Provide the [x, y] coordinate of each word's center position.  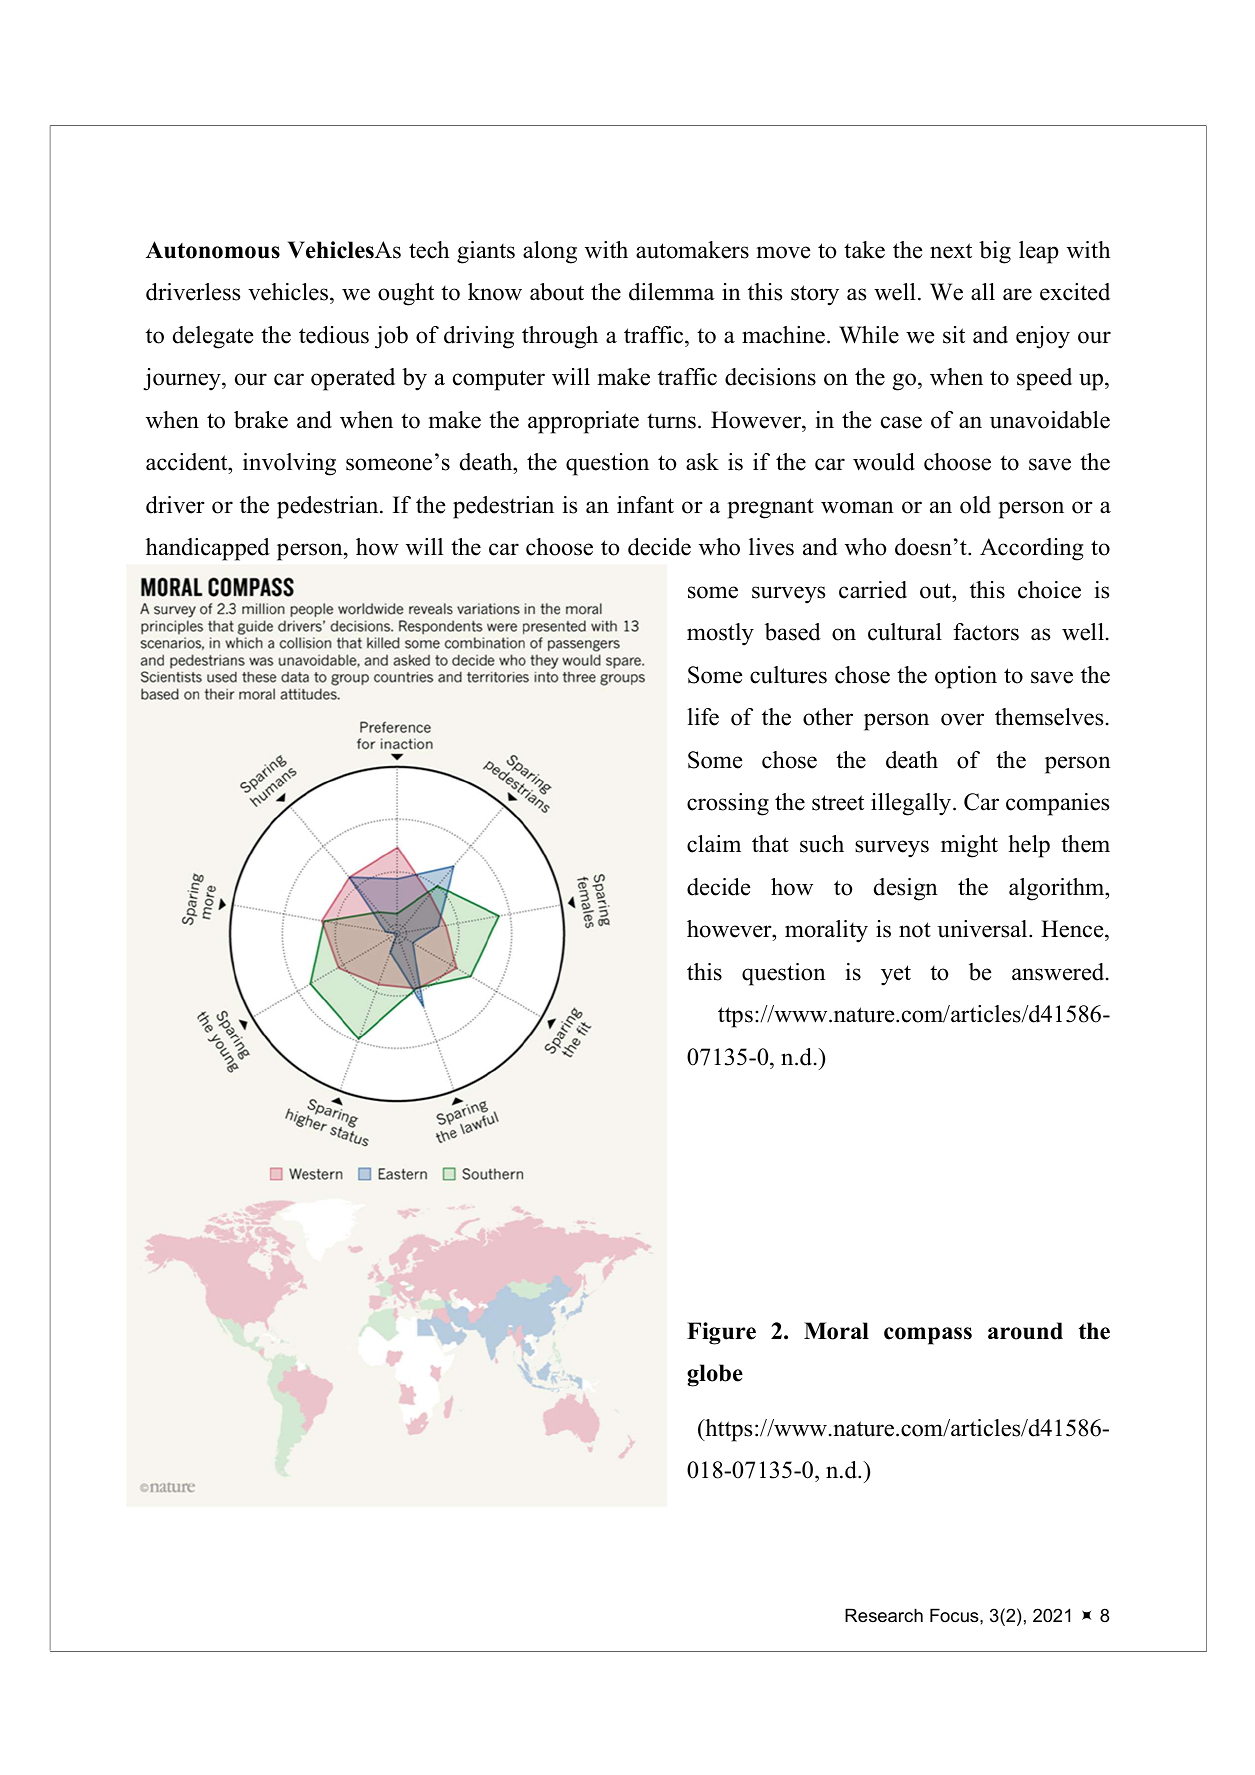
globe [715, 1375]
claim [714, 844]
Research [884, 1615]
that [770, 844]
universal [983, 929]
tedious [334, 335]
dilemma [672, 292]
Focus [955, 1615]
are [1017, 294]
